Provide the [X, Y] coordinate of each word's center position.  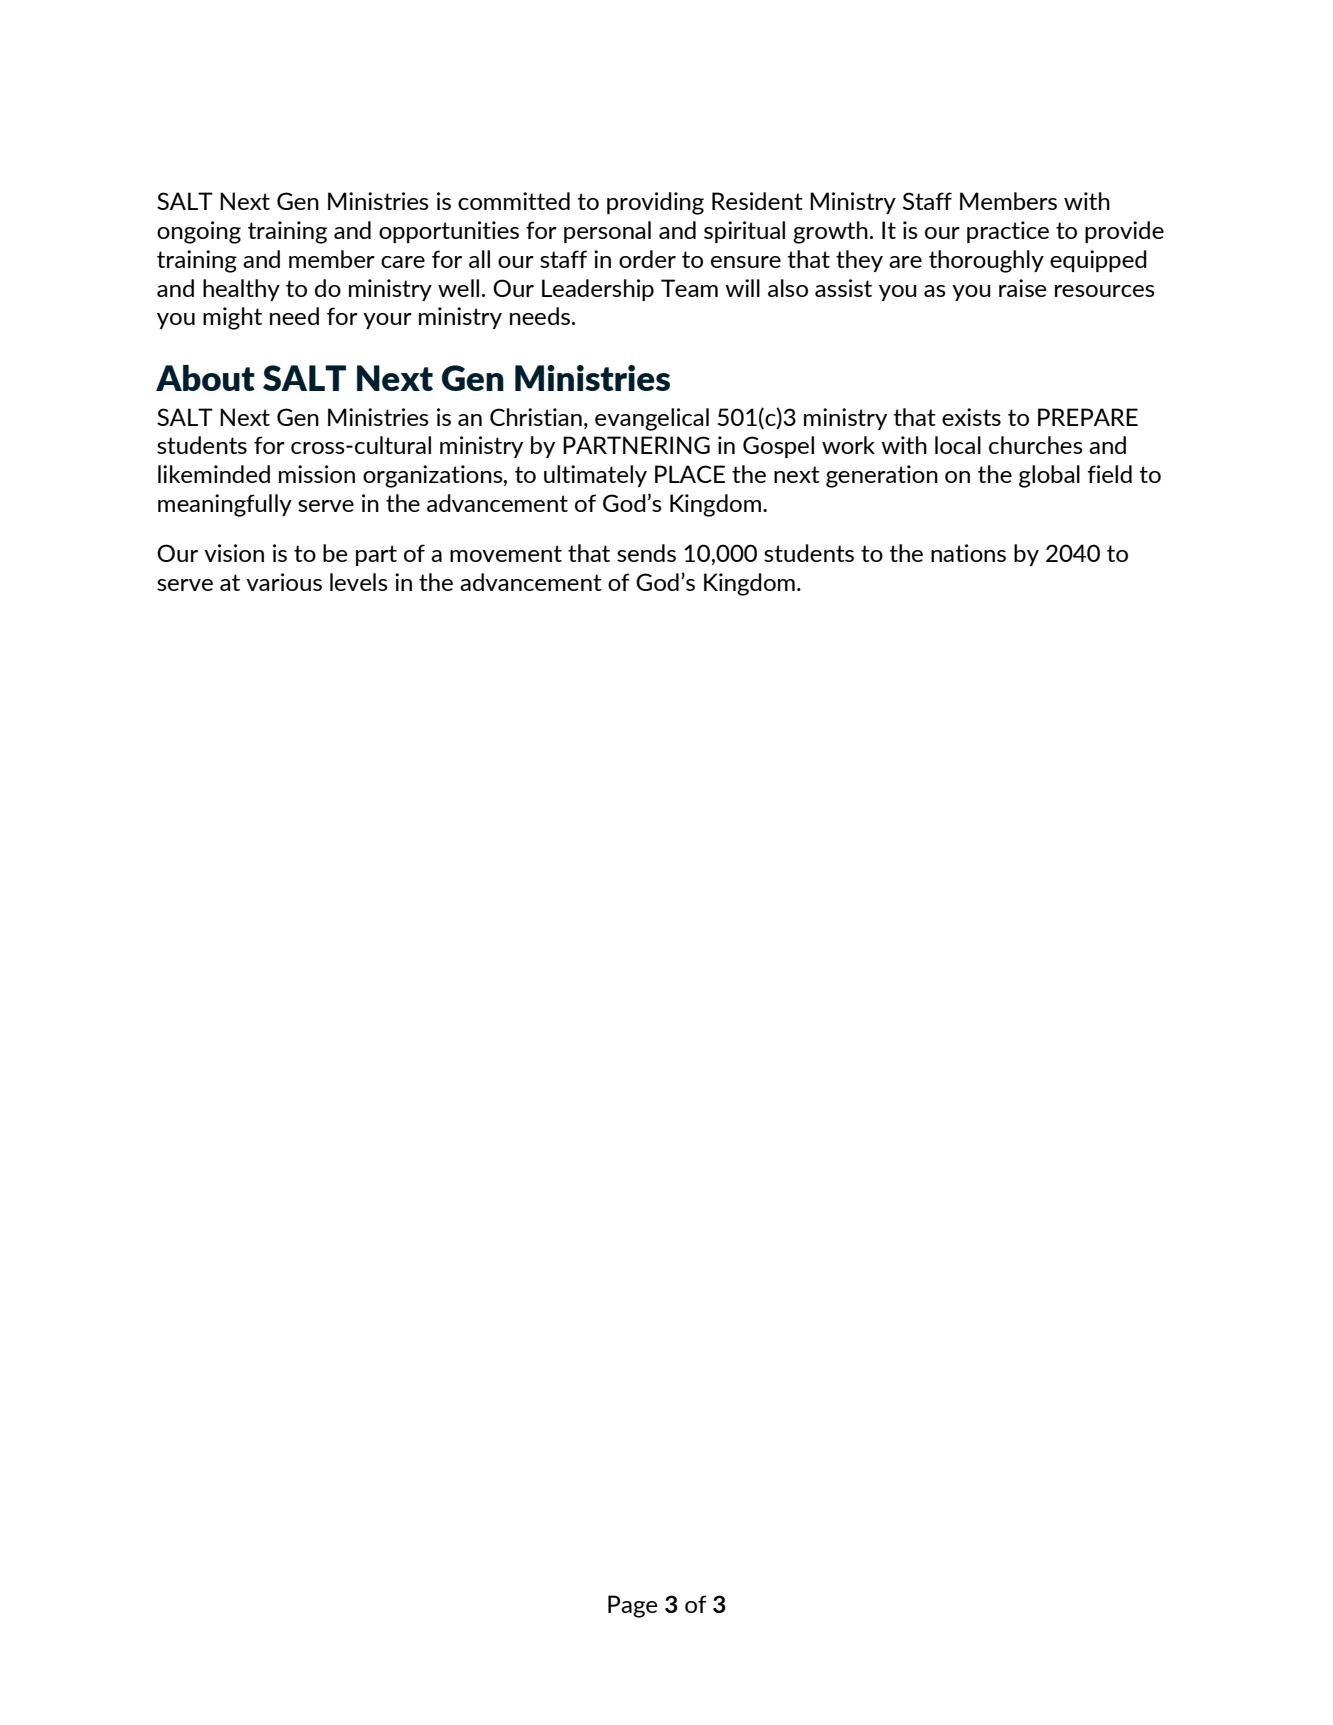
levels [359, 582]
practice [1008, 232]
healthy [241, 290]
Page [632, 1606]
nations [968, 553]
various [284, 582]
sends [646, 553]
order [647, 259]
